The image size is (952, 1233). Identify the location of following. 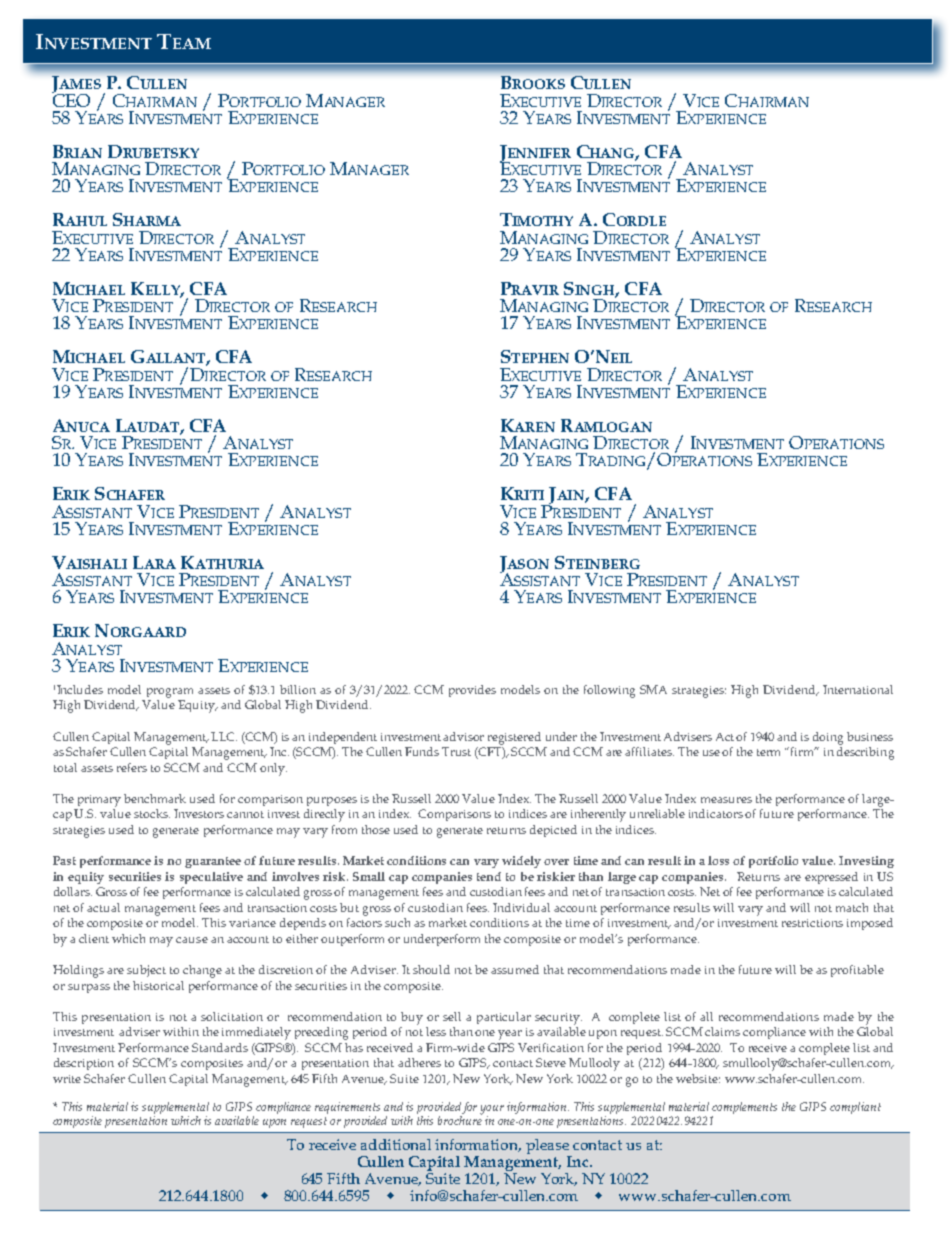
(609, 691).
